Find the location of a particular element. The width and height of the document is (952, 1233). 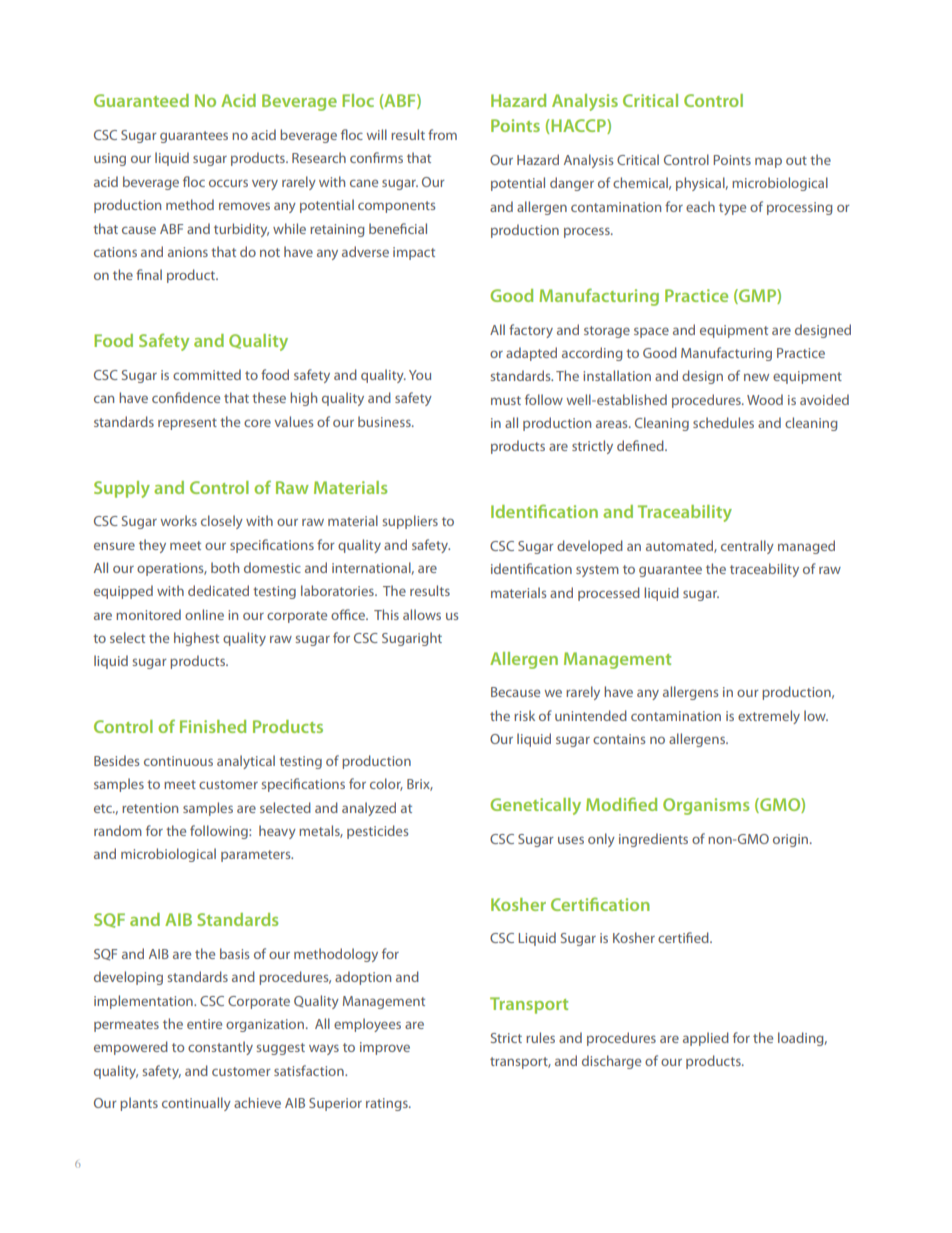

continually is located at coordinates (196, 1104).
